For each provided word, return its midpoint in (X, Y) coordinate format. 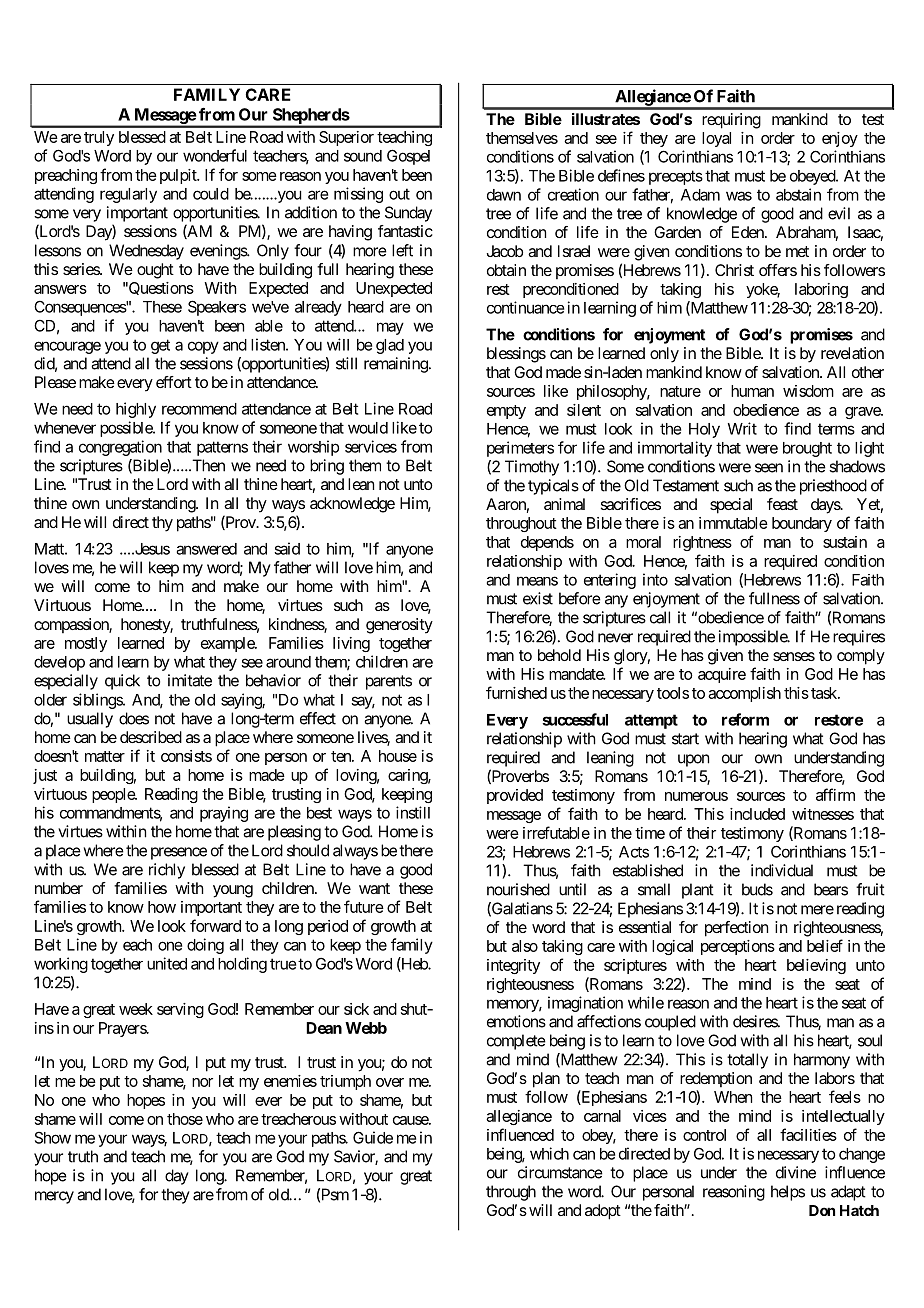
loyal (716, 139)
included (757, 814)
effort (174, 382)
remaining (396, 365)
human (752, 391)
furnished (516, 692)
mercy (54, 1197)
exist (538, 598)
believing (816, 966)
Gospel (408, 157)
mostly (86, 644)
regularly (128, 195)
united (167, 963)
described (151, 737)
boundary (802, 524)
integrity (513, 966)
